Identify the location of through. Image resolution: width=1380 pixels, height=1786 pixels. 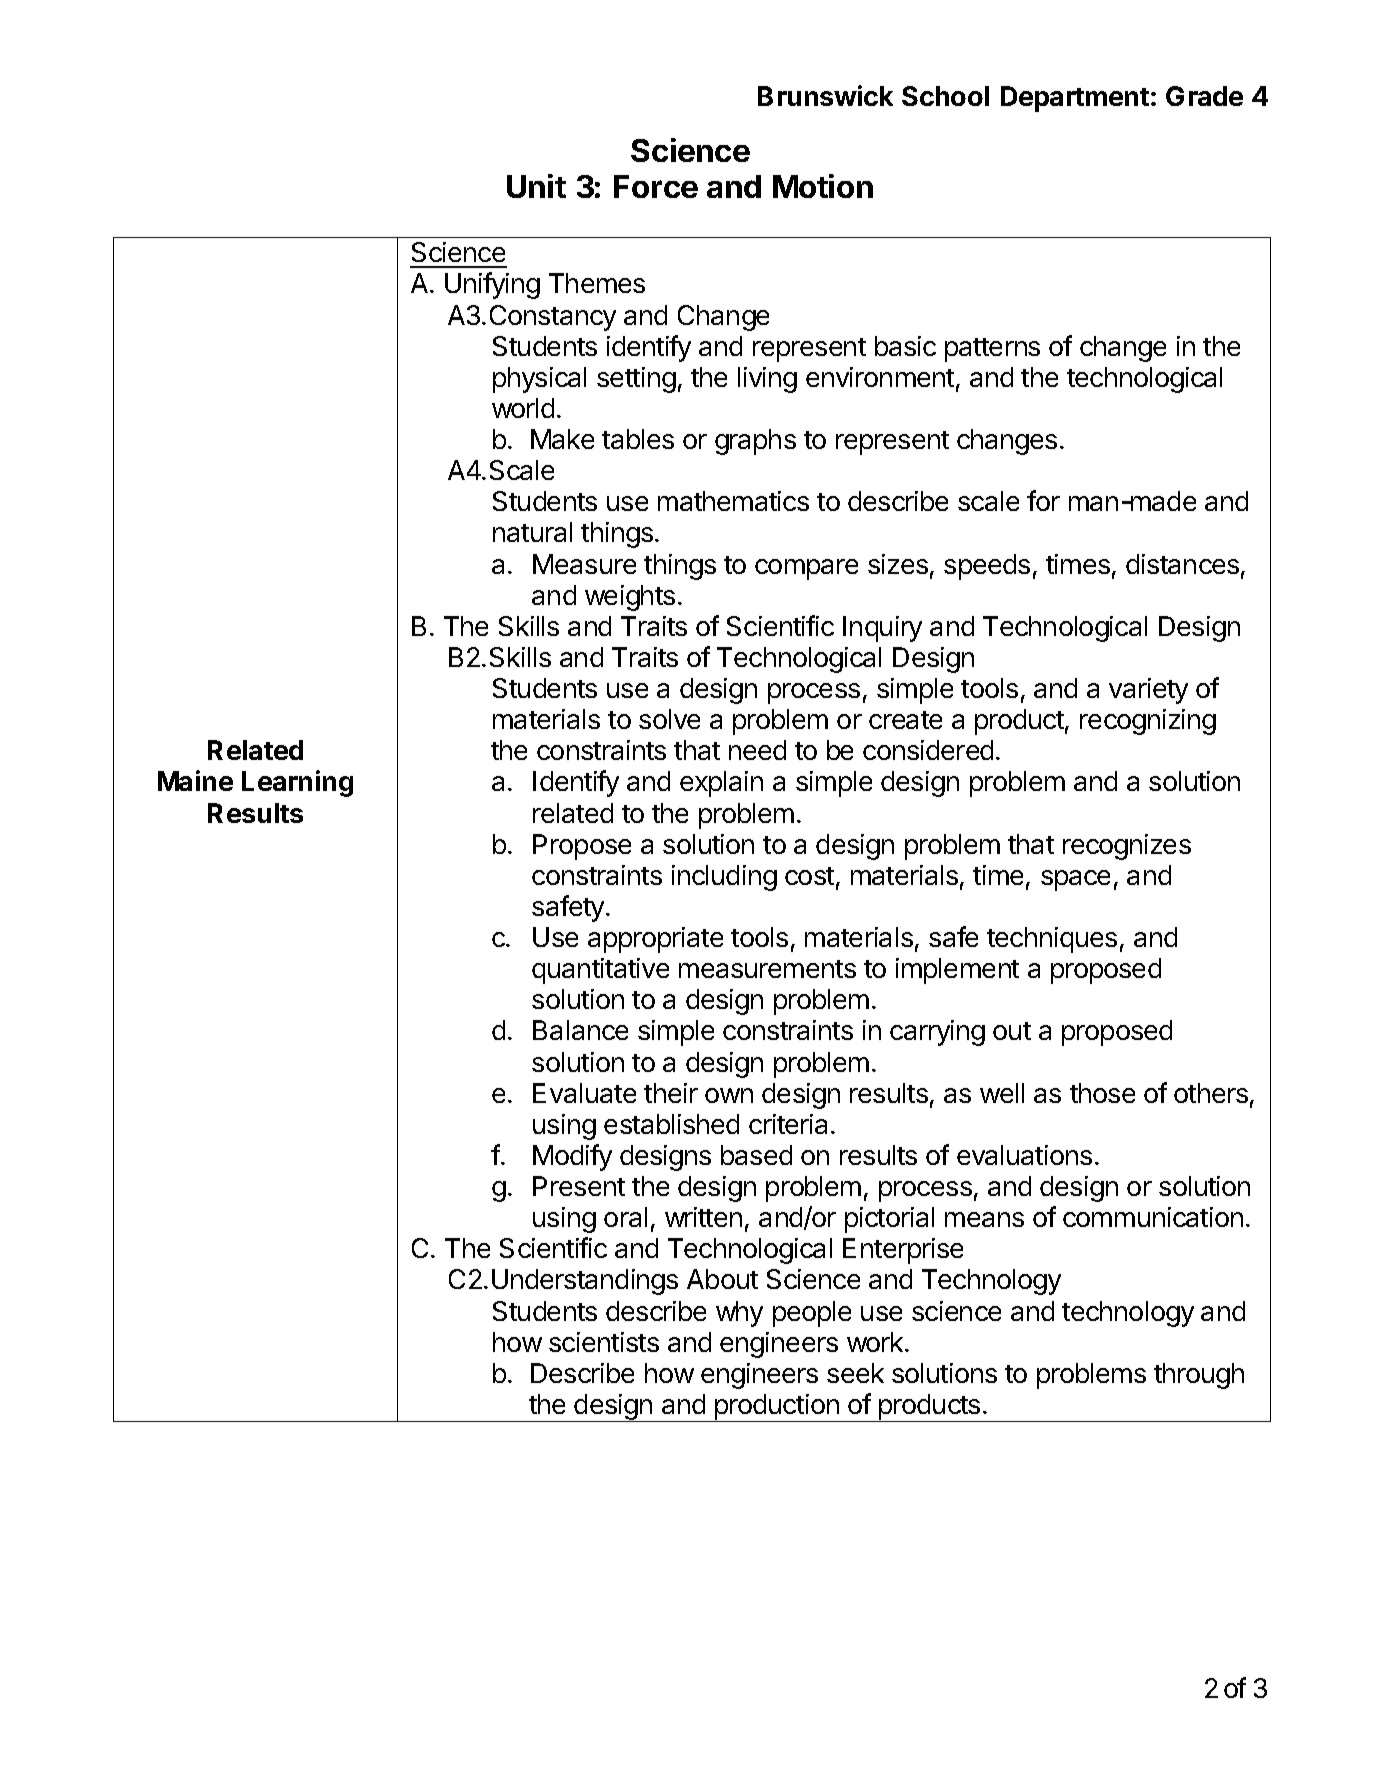
(1199, 1376).
